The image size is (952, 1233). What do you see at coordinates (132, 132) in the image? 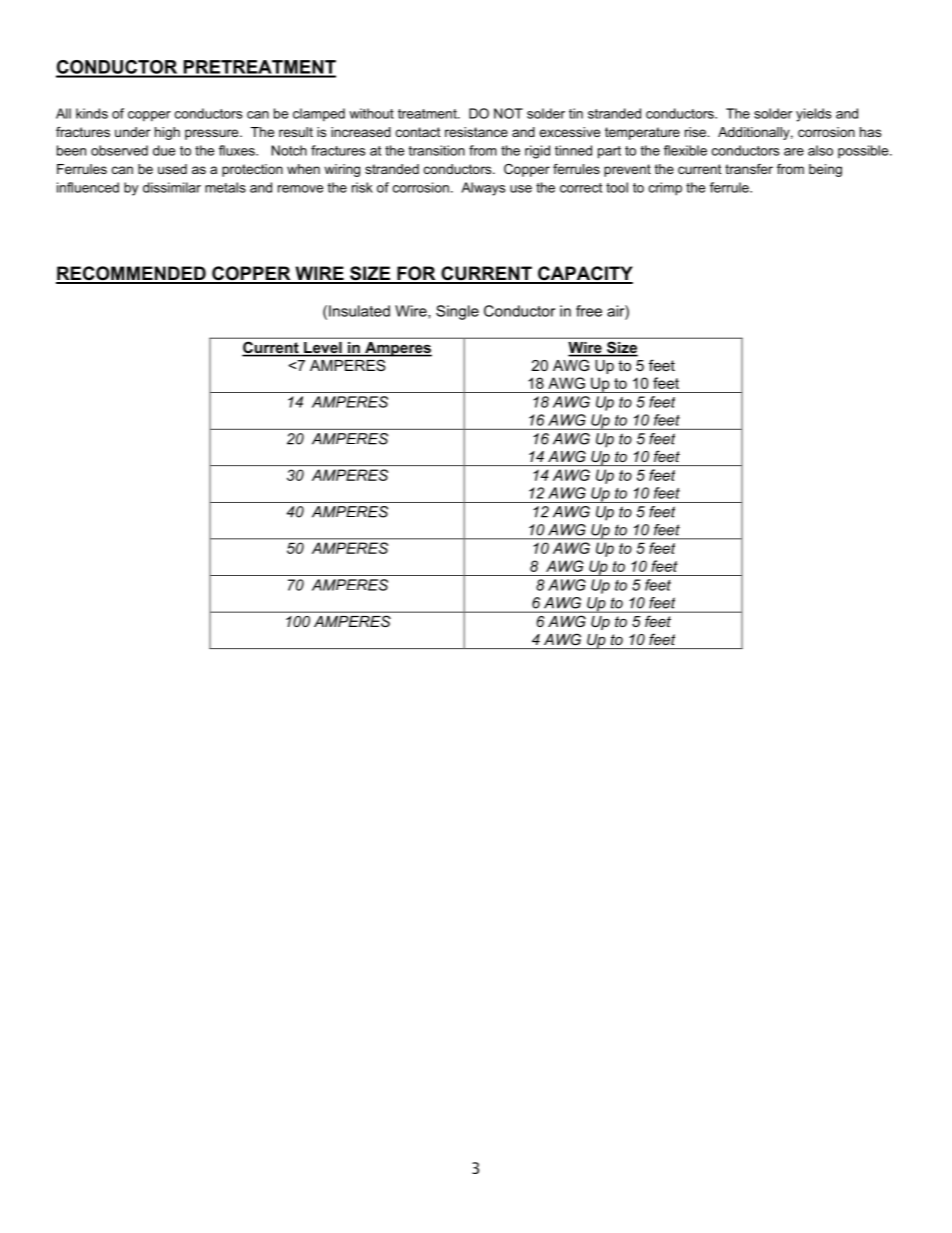
I see `under` at bounding box center [132, 132].
